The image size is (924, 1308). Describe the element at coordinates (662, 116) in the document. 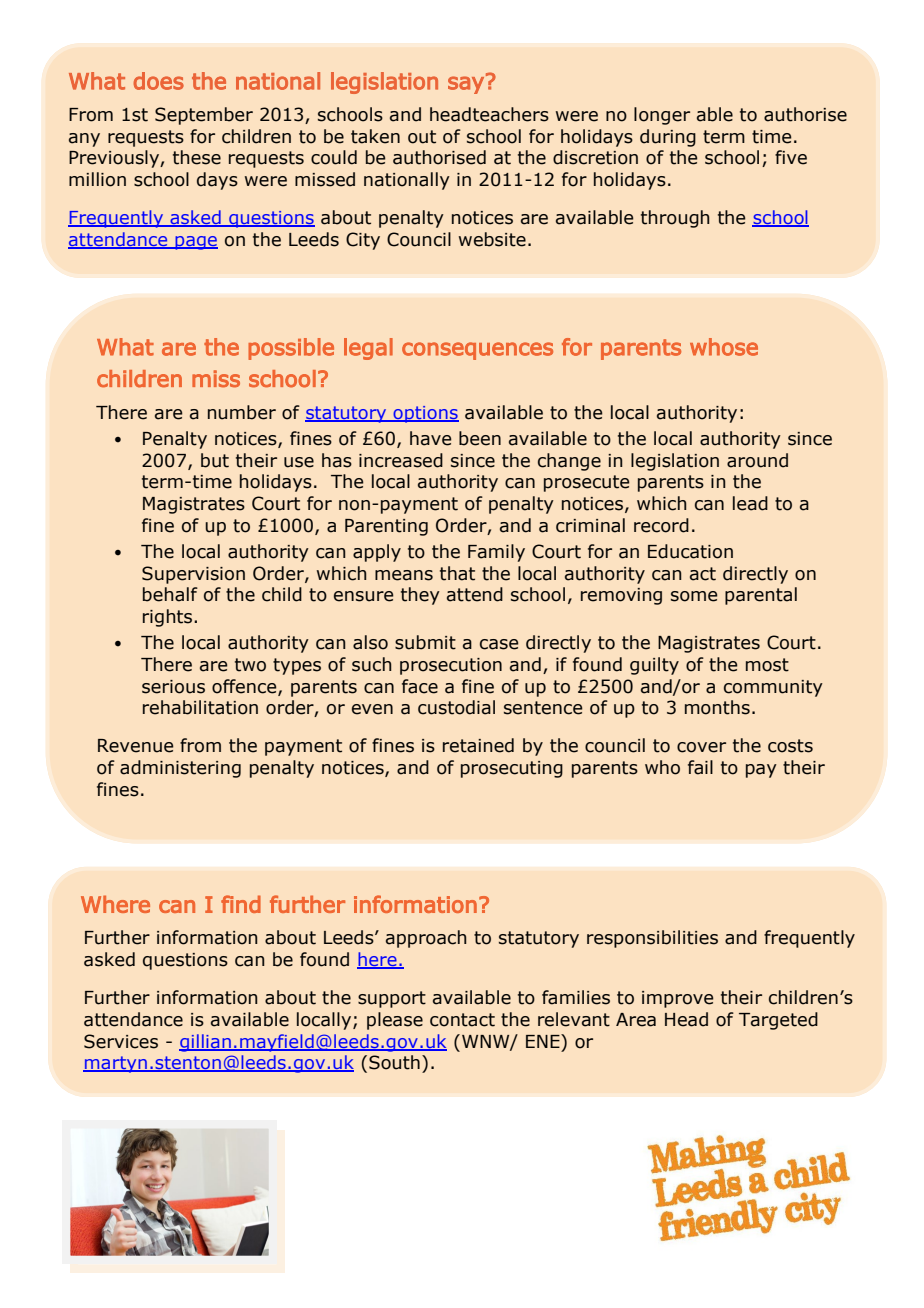

I see `longer` at that location.
